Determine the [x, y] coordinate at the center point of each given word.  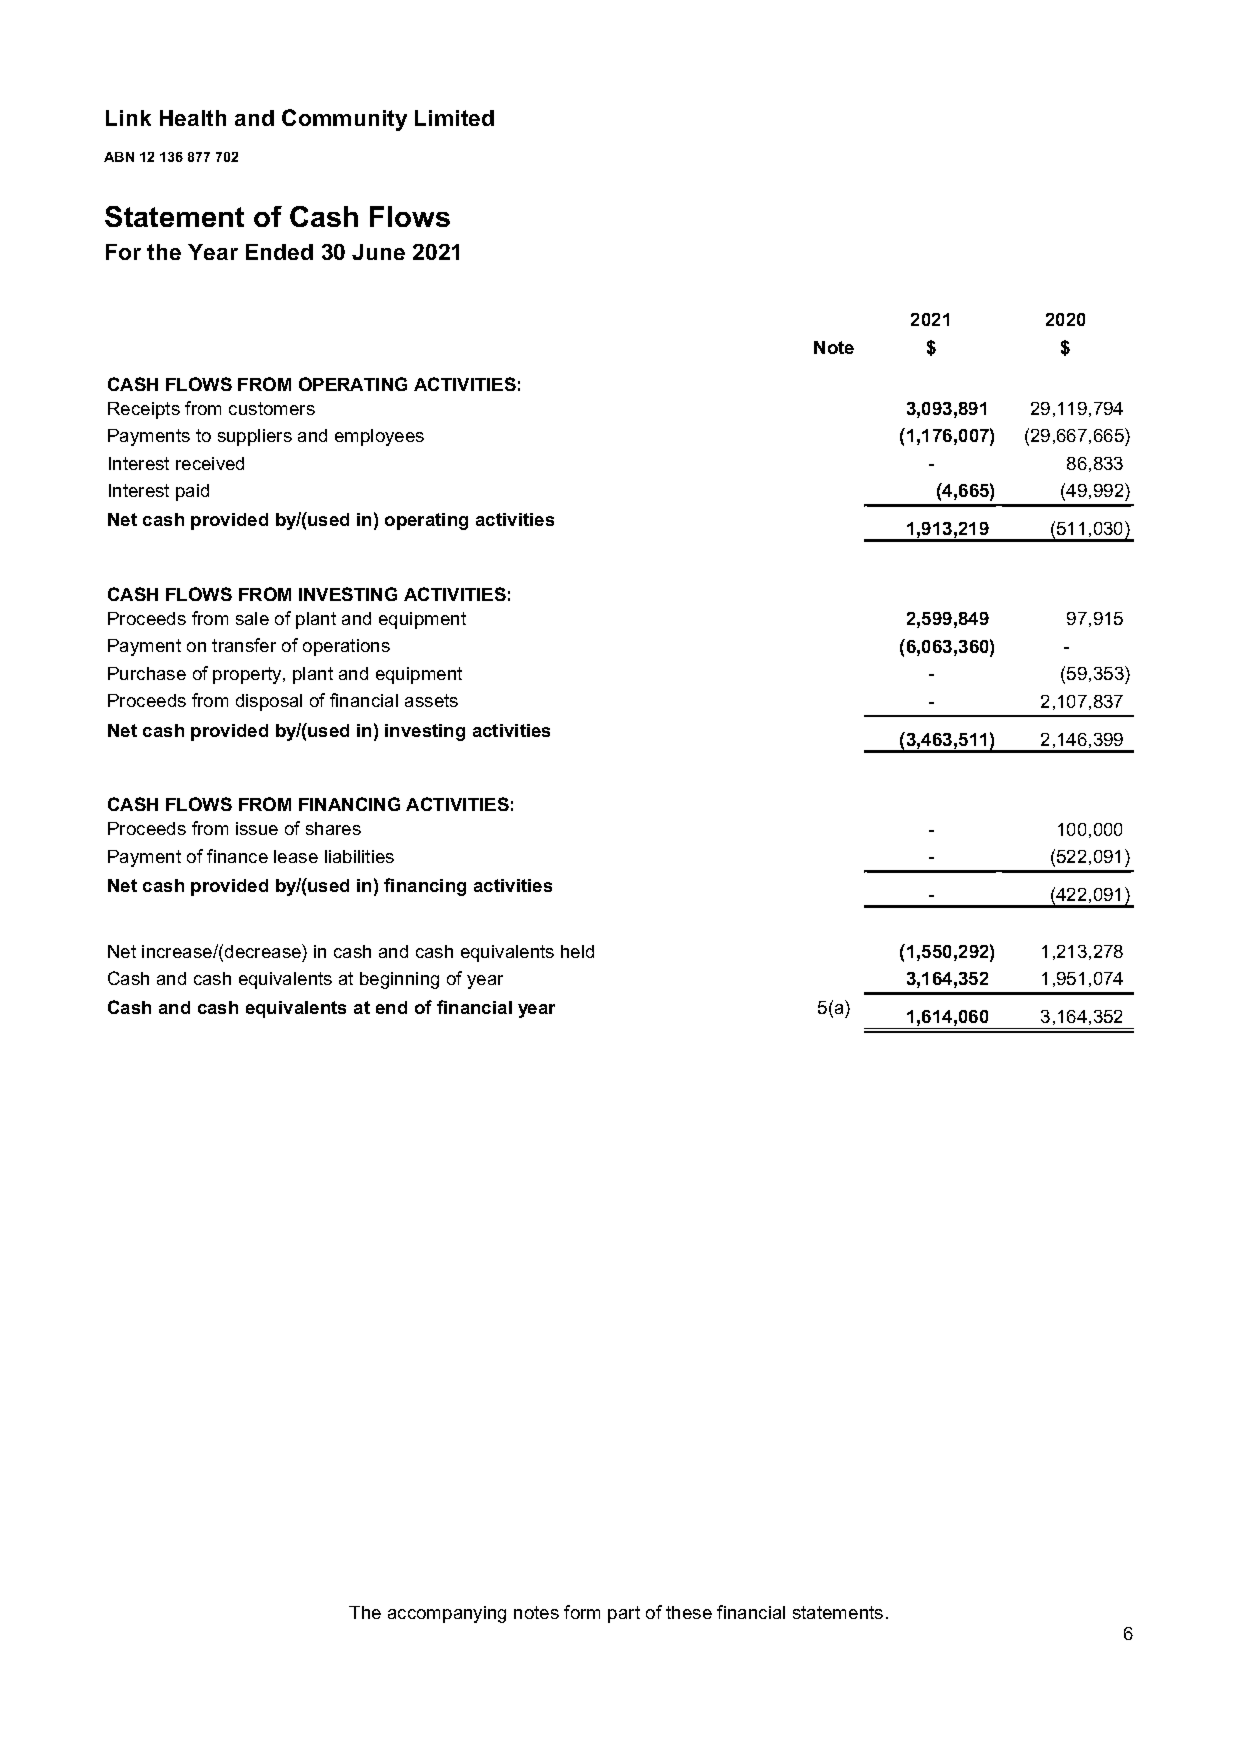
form [582, 1612]
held [577, 951]
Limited [454, 118]
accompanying [447, 1614]
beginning [399, 980]
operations [346, 647]
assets [431, 700]
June [378, 252]
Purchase [147, 673]
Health [193, 118]
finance [237, 856]
